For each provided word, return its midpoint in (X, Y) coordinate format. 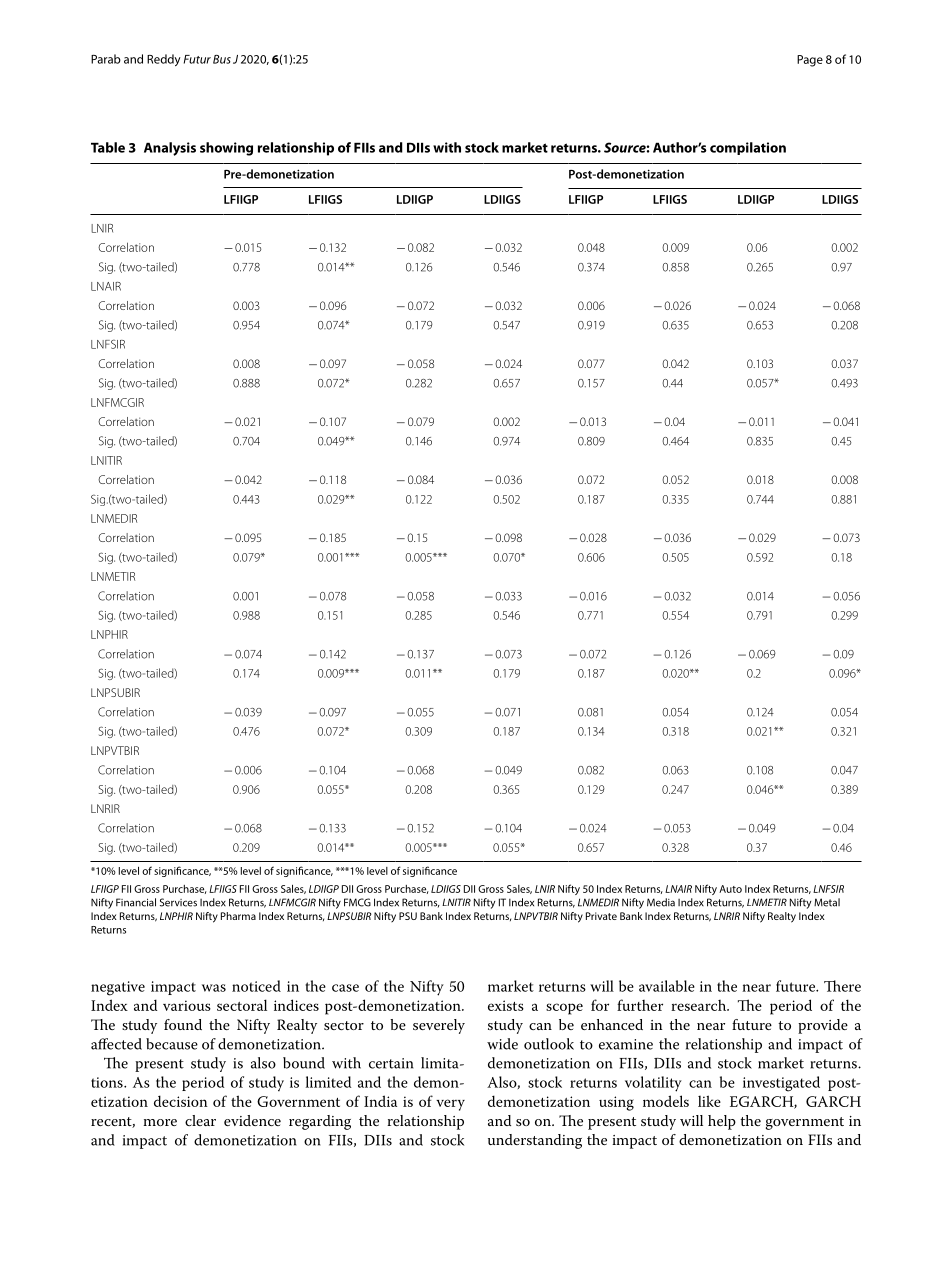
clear (200, 1120)
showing (226, 149)
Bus (222, 59)
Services (178, 902)
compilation (748, 148)
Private (601, 916)
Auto (730, 889)
